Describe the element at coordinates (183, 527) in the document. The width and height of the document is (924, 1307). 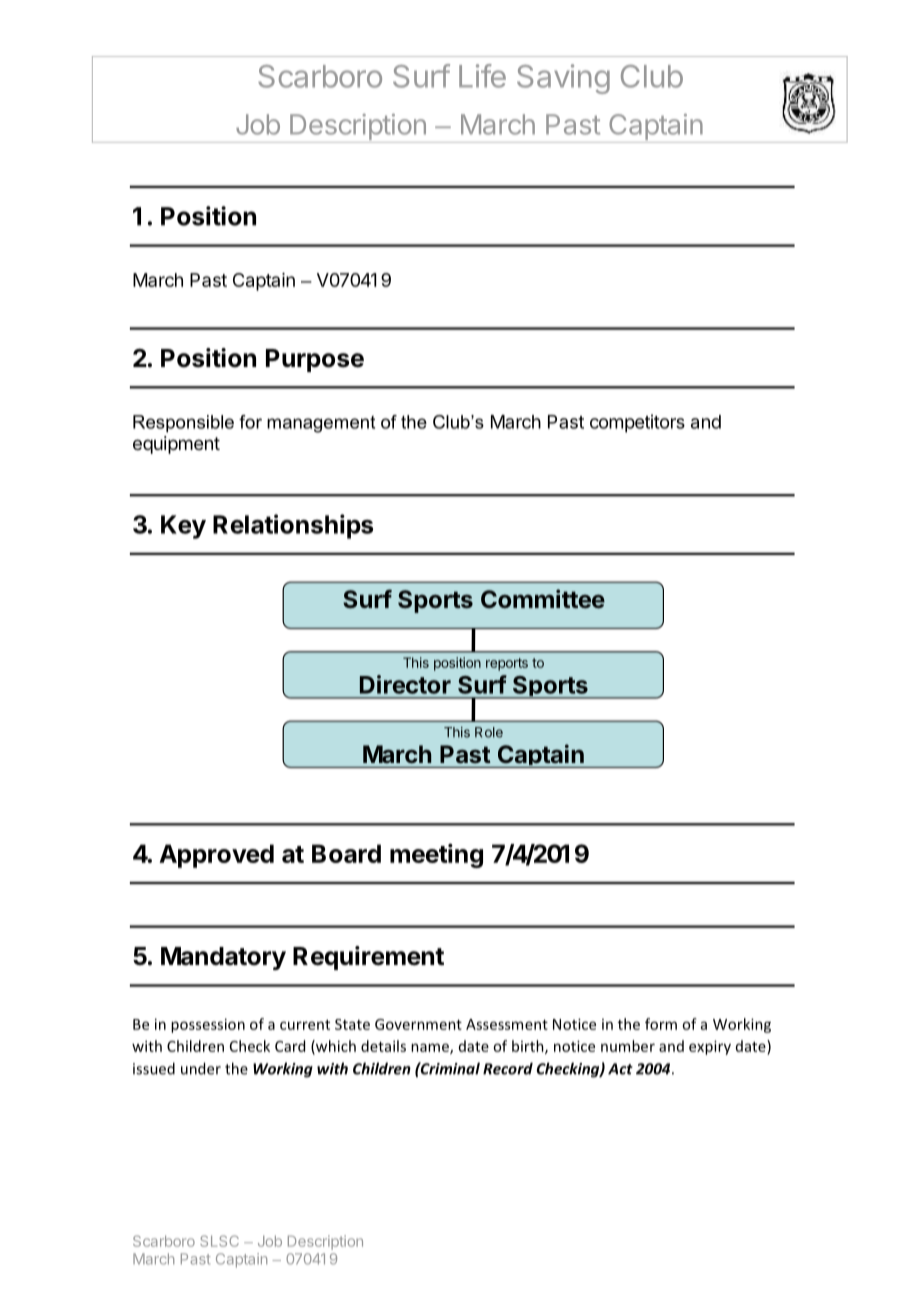
I see `Key` at that location.
